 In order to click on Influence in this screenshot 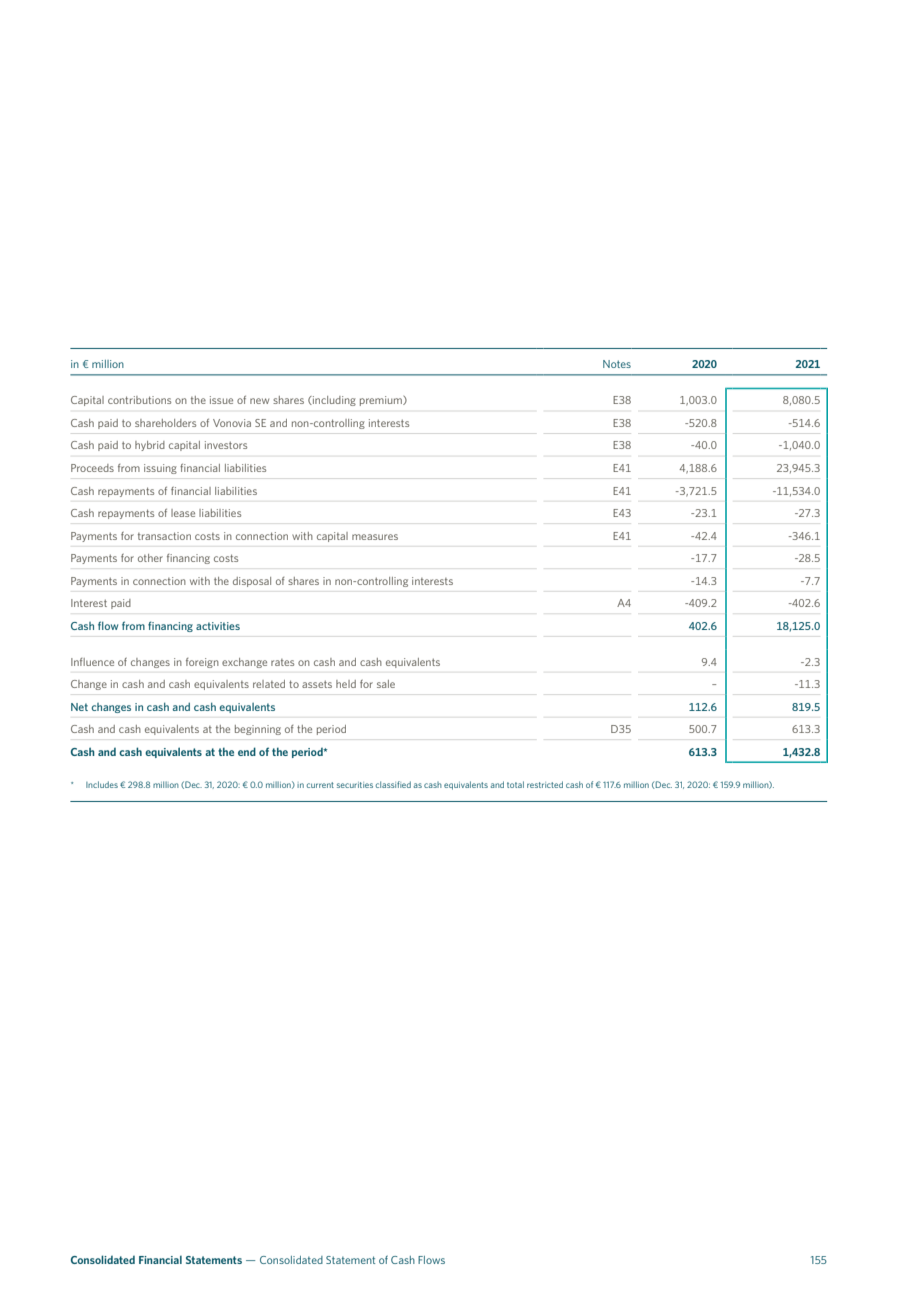, I will do `click(92, 662)`.
